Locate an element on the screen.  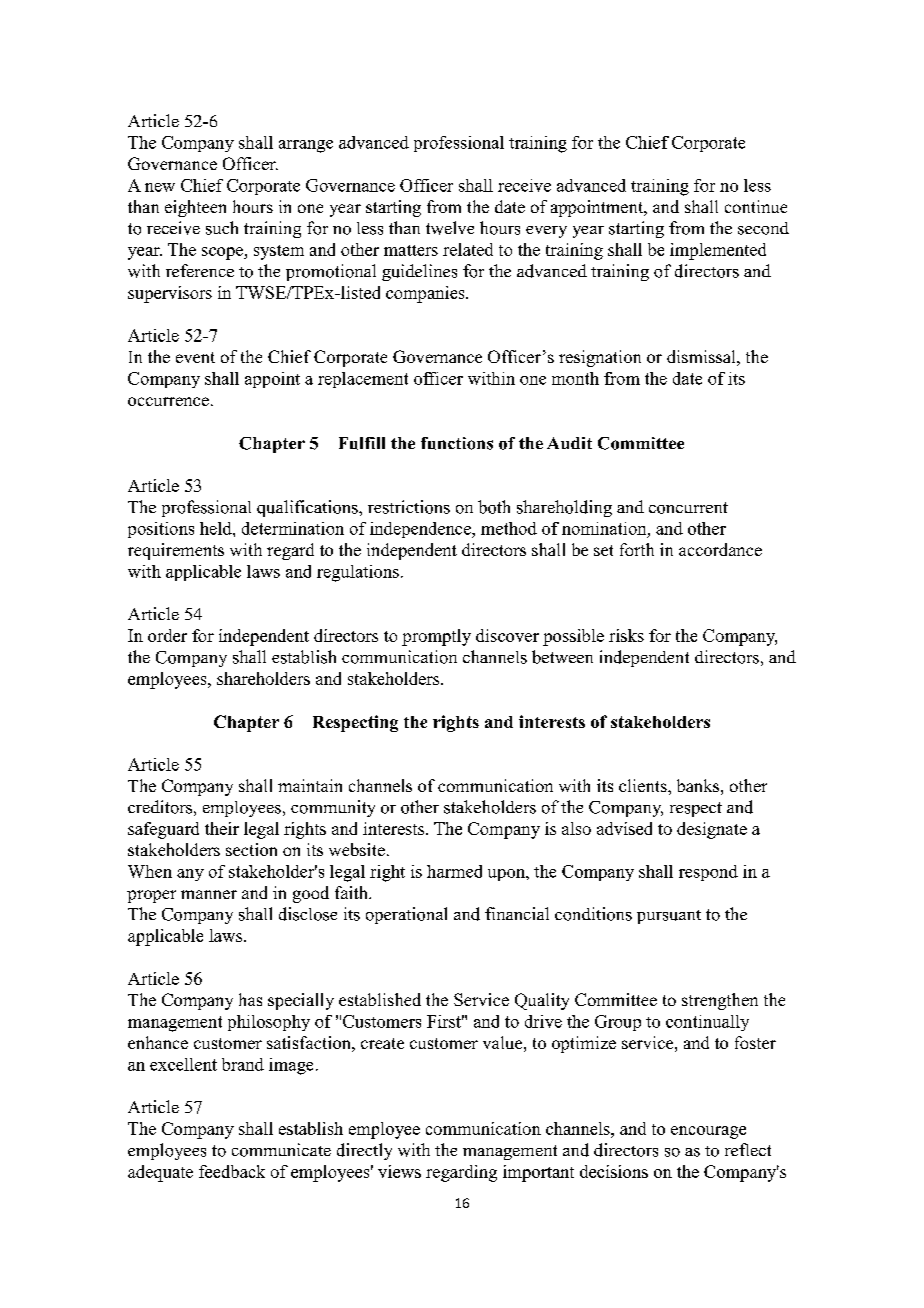
views is located at coordinates (399, 1171).
